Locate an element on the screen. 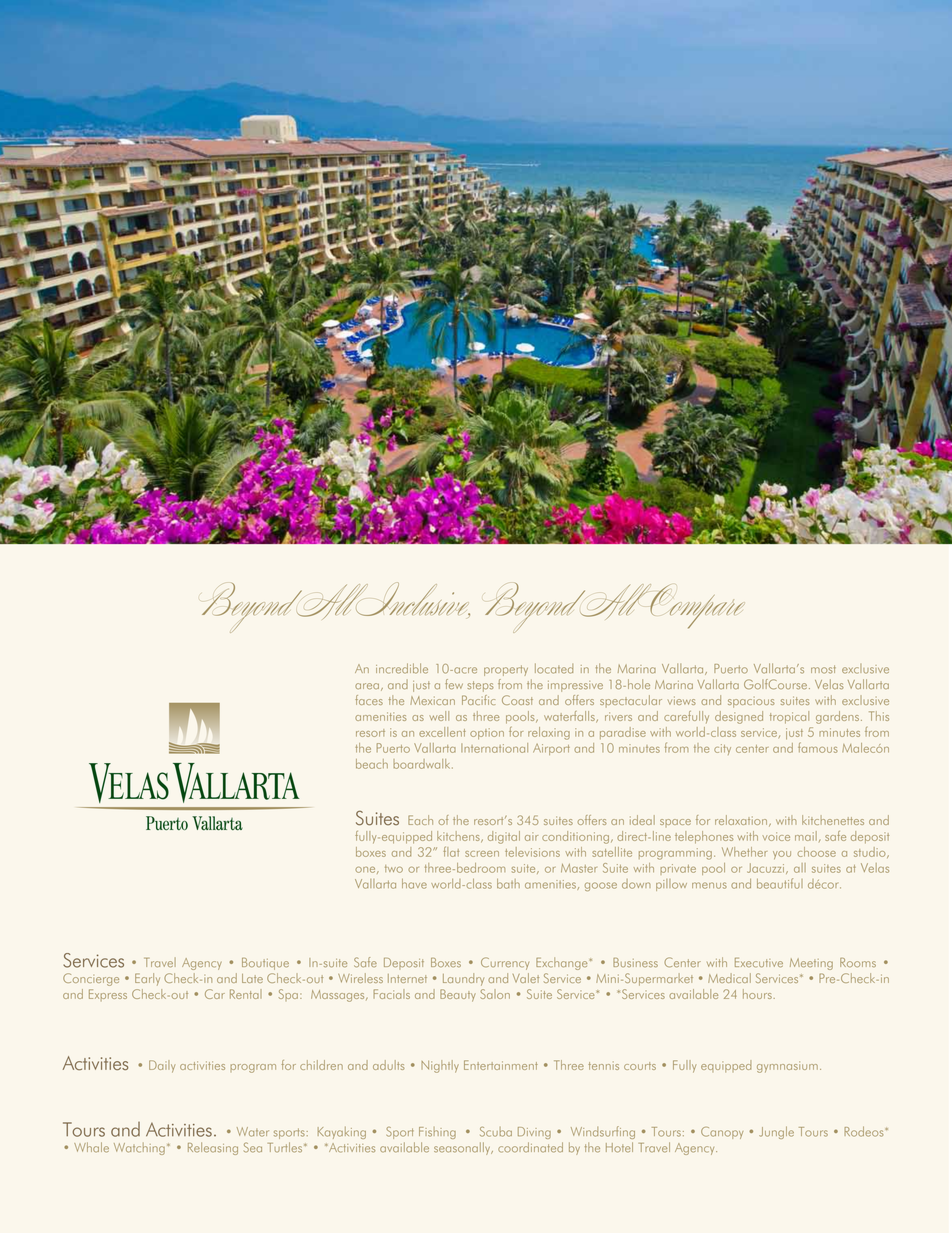 The image size is (952, 1233). Early is located at coordinates (147, 979).
